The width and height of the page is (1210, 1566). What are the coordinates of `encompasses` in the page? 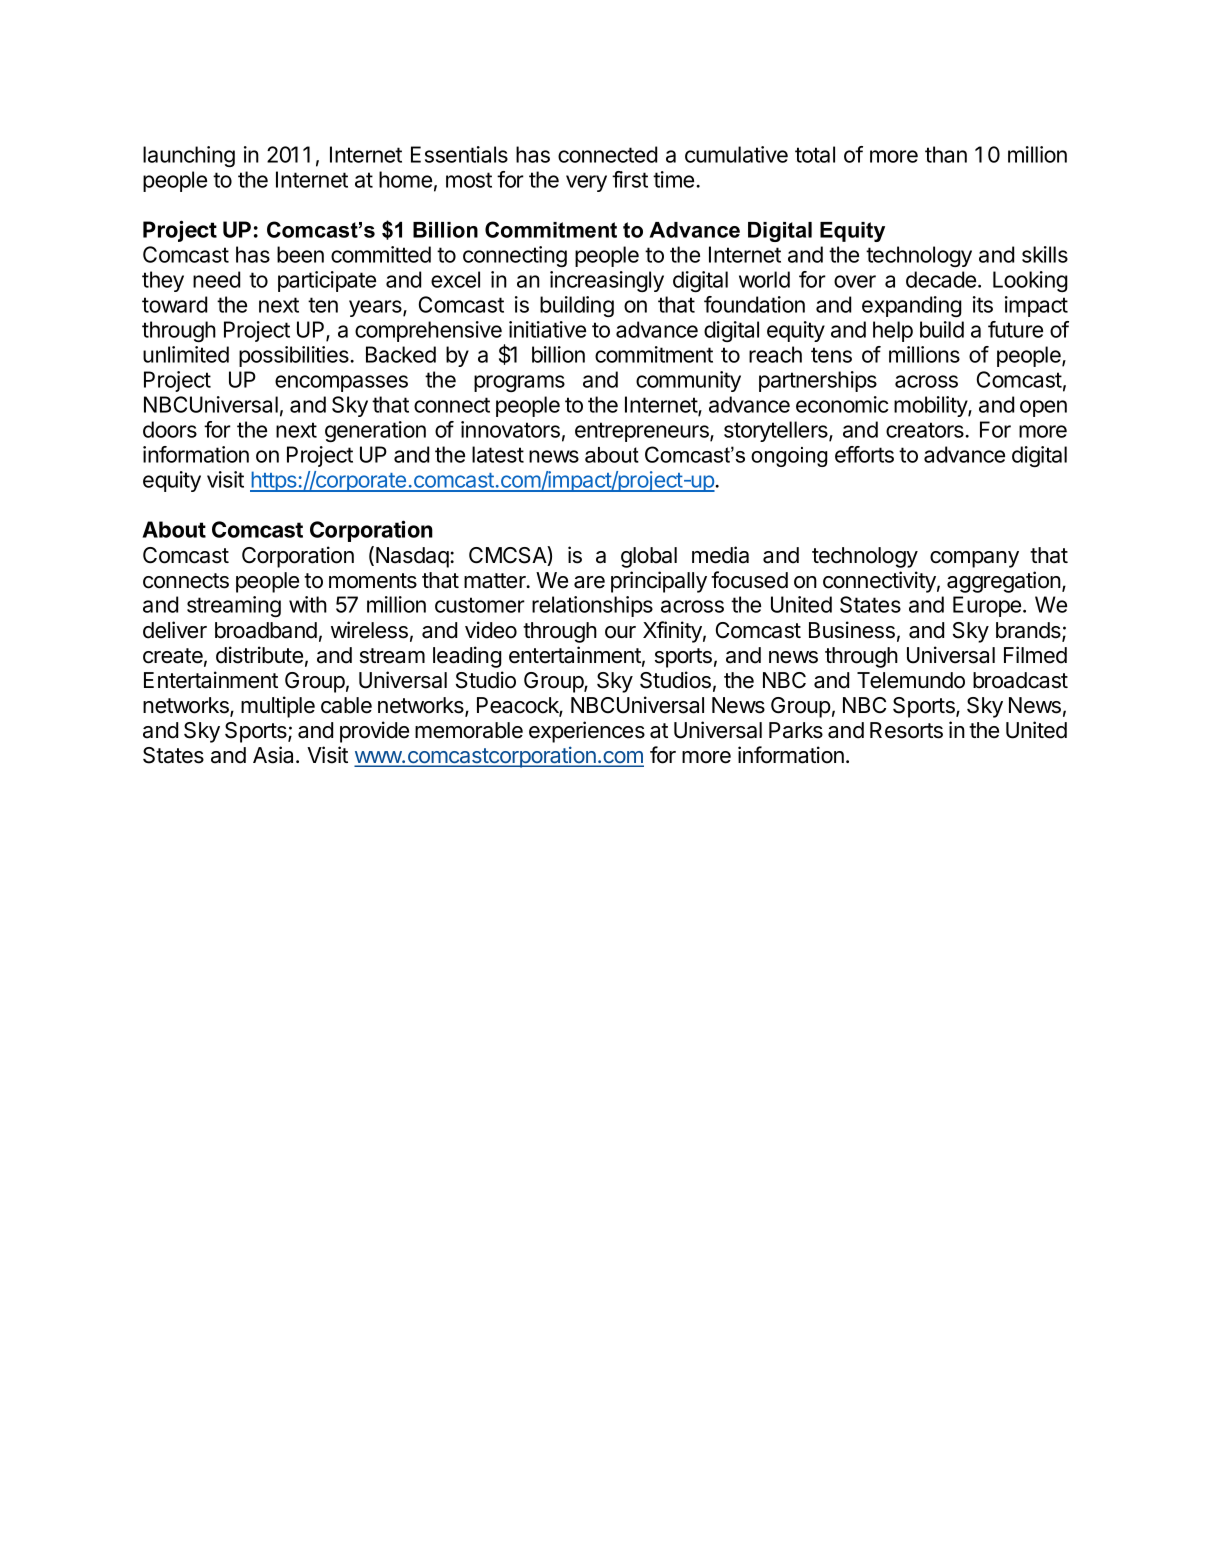 It's located at (341, 383).
